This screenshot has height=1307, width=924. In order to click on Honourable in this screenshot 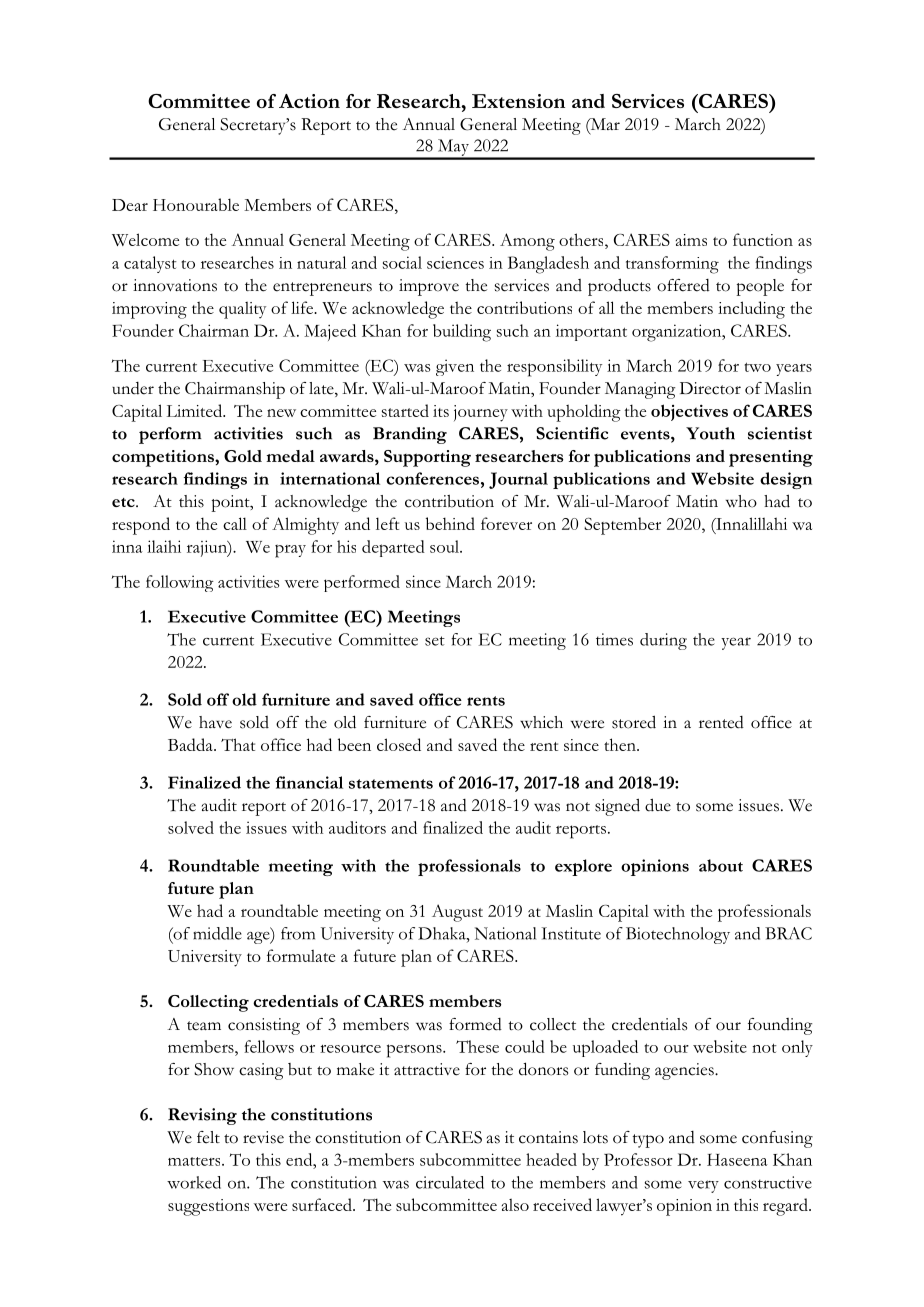, I will do `click(196, 204)`.
